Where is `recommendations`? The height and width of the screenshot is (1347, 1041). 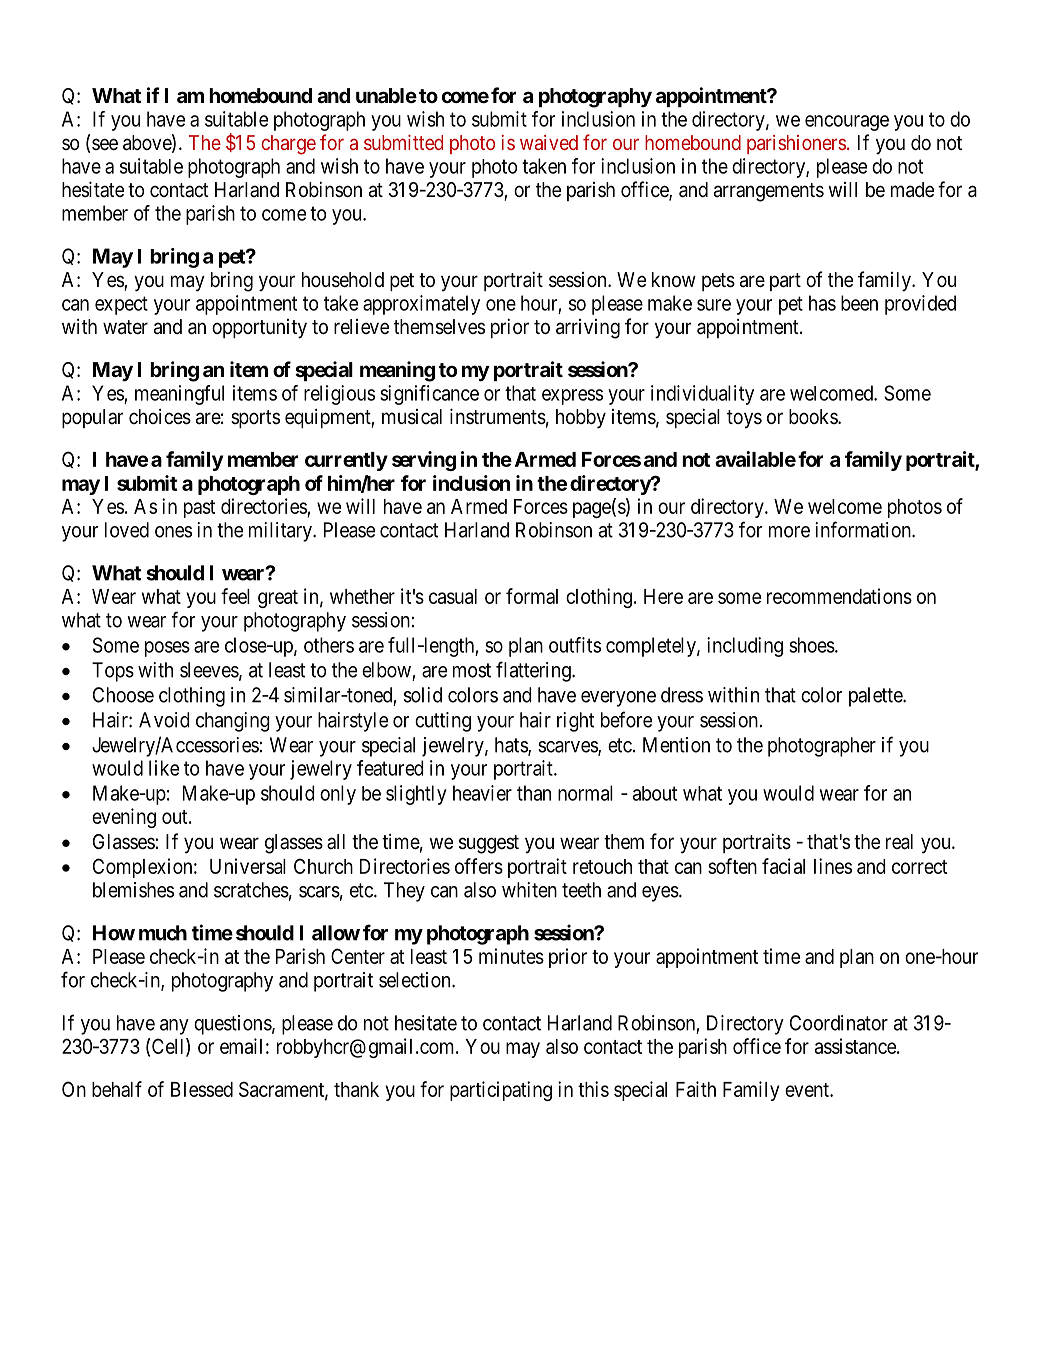
recommendations is located at coordinates (839, 596).
